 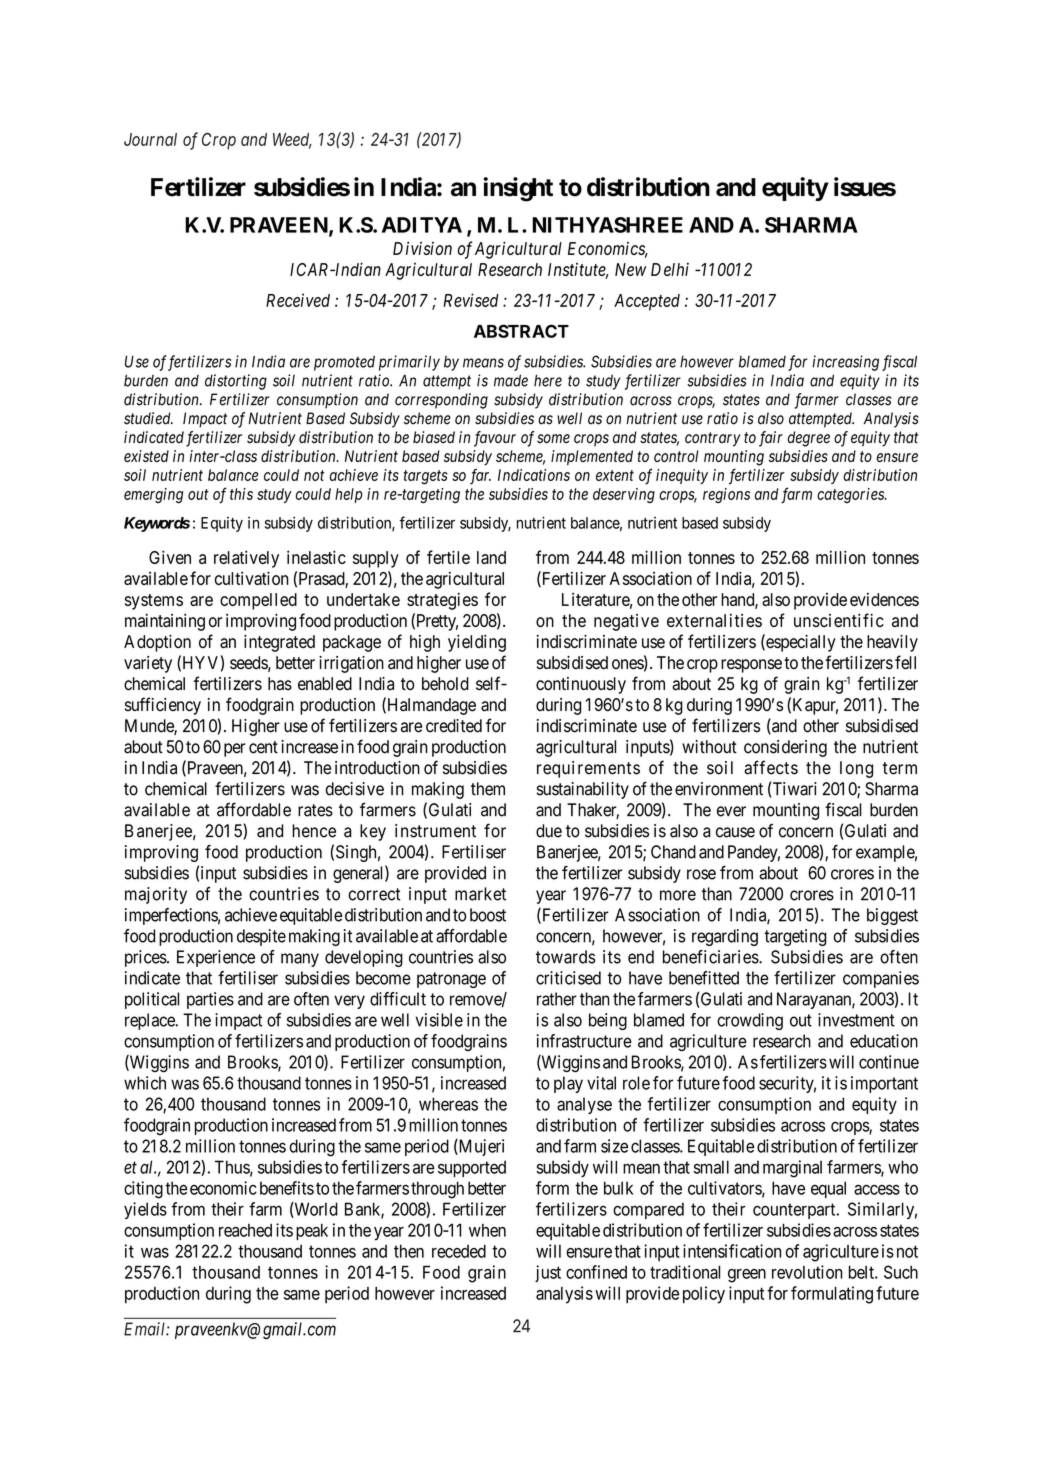 I want to click on revolution, so click(x=807, y=1272).
